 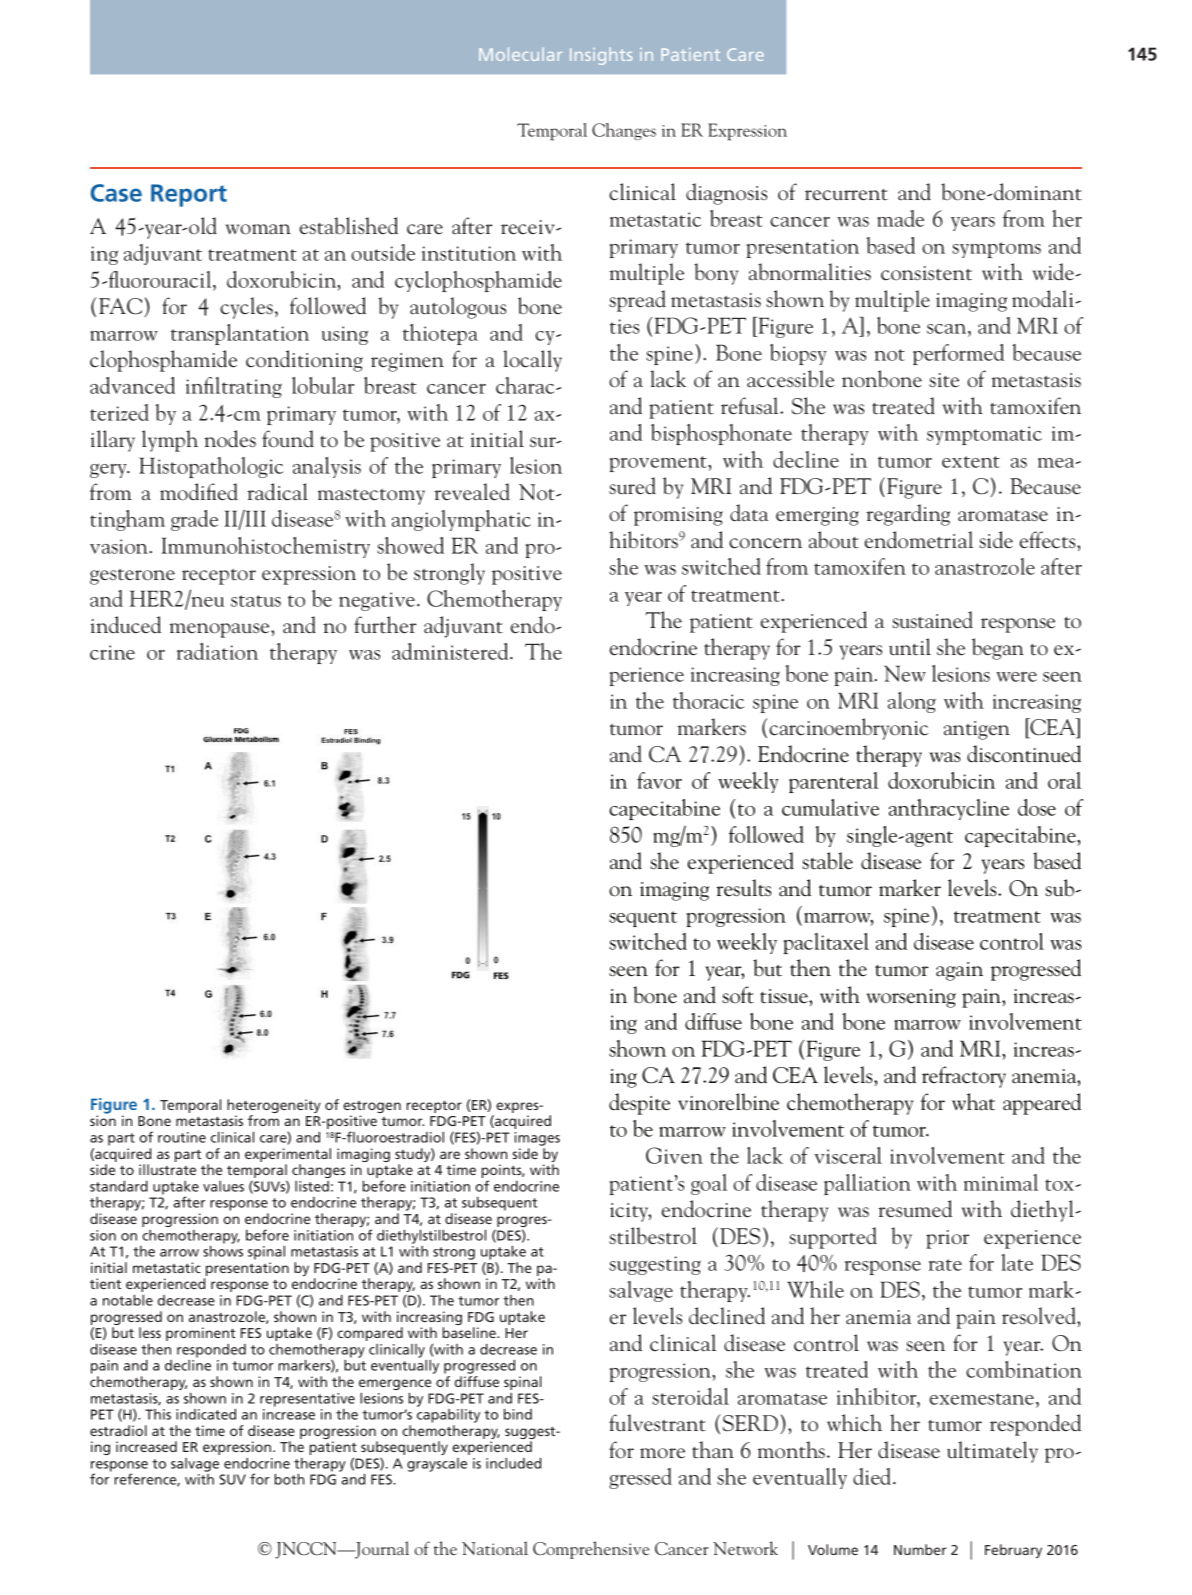 I want to click on promising, so click(x=678, y=516).
